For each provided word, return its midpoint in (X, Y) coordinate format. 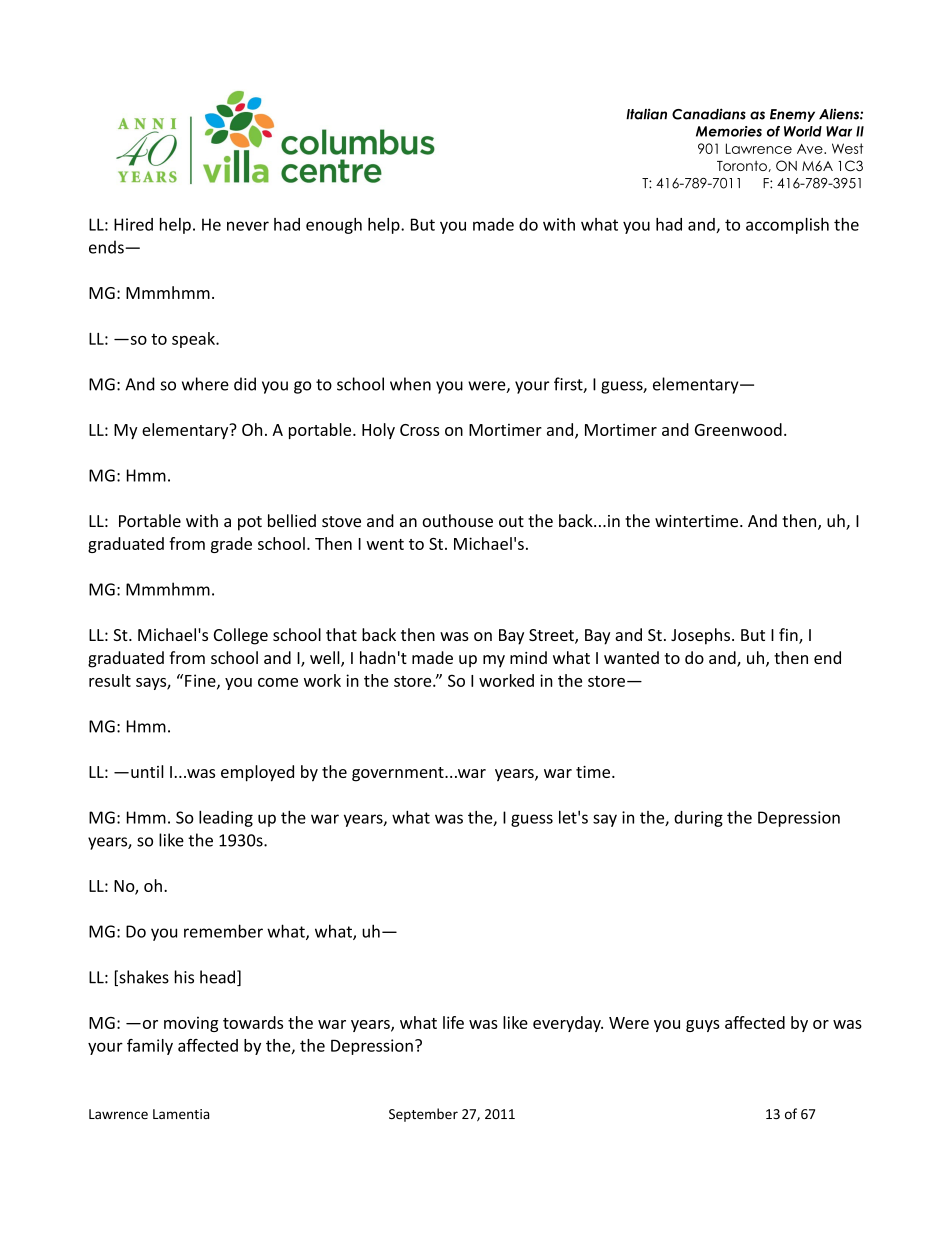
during (698, 819)
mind (528, 657)
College (241, 636)
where (205, 384)
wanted (631, 657)
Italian (646, 114)
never (248, 226)
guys (703, 1026)
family (150, 1047)
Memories (729, 131)
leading (226, 818)
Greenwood (738, 429)
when (410, 384)
